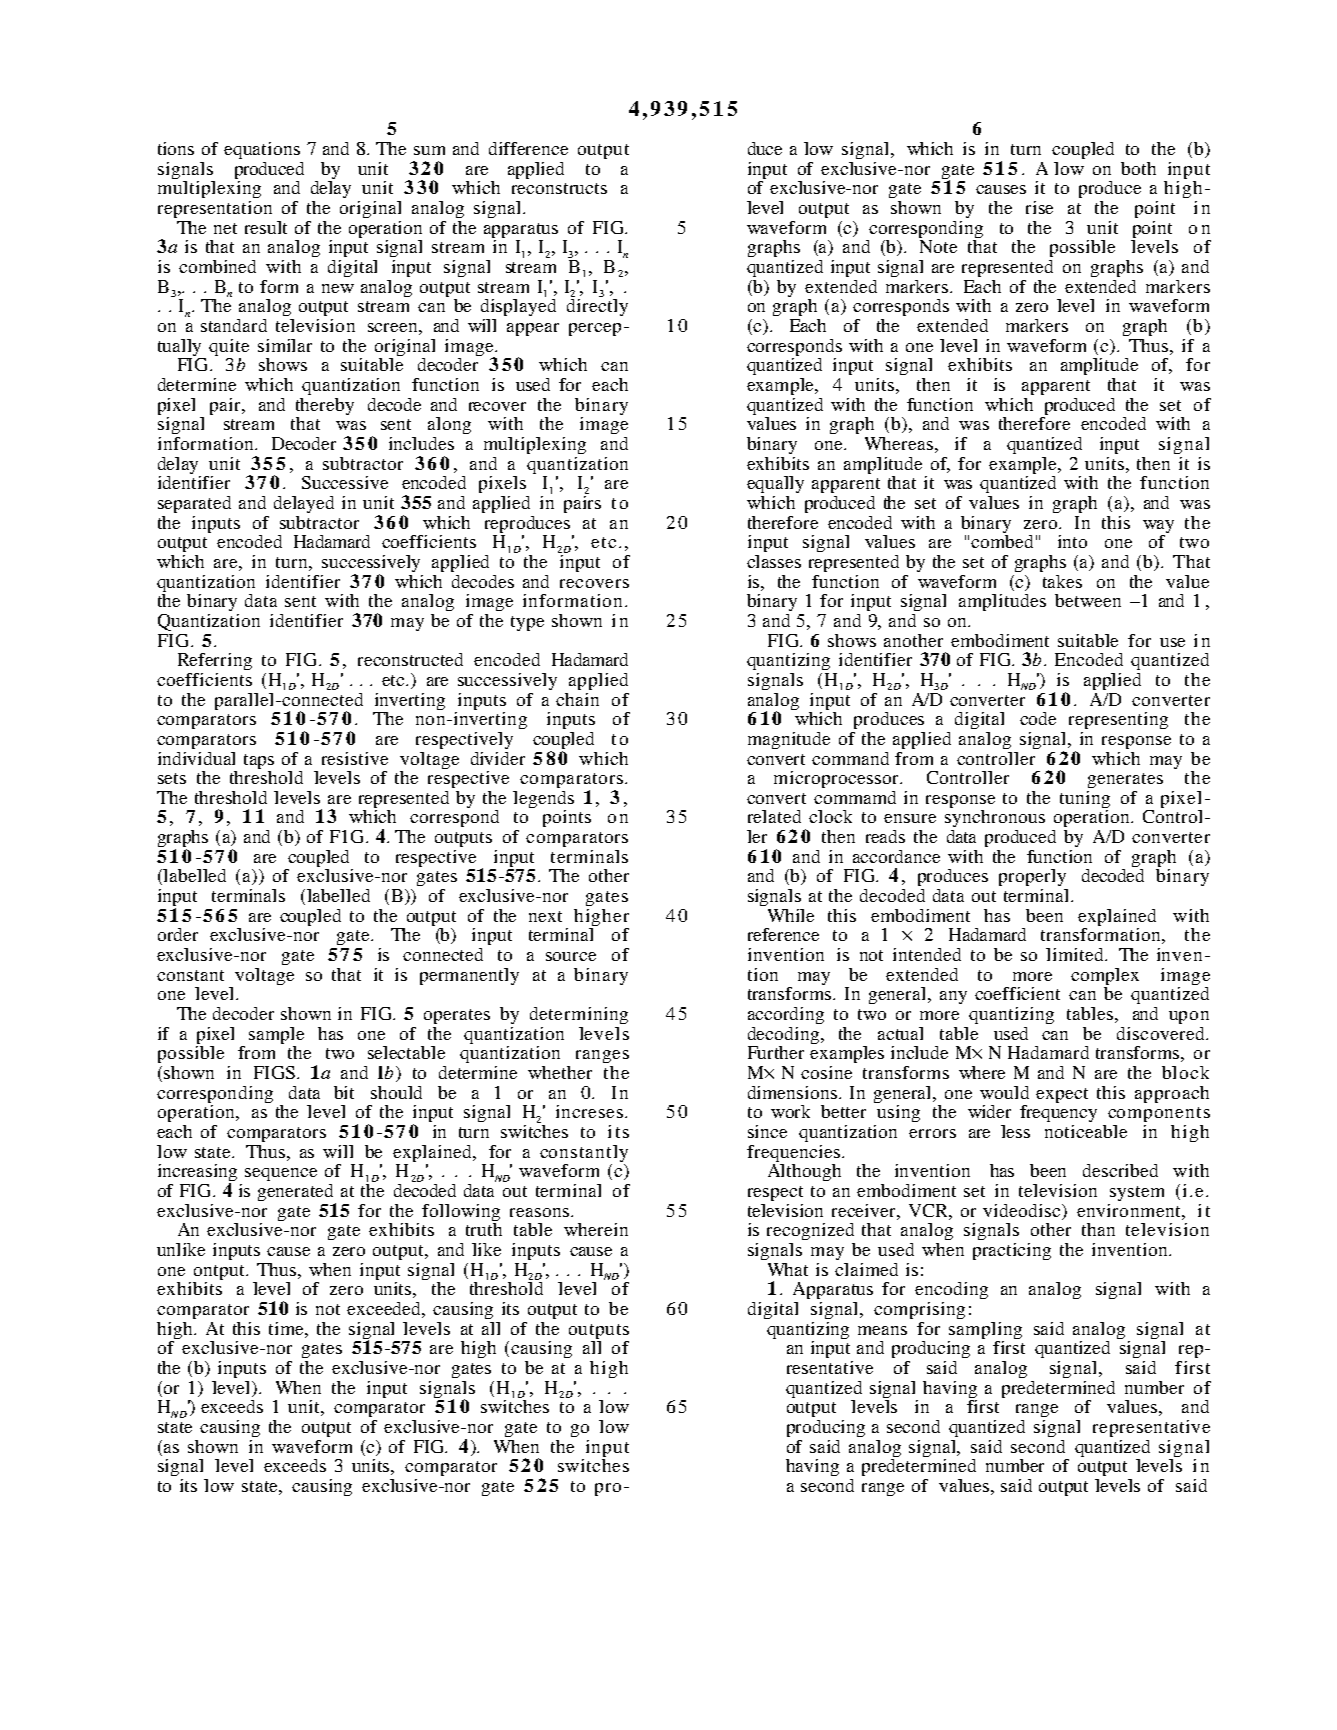  What do you see at coordinates (266, 227) in the page?
I see `result` at bounding box center [266, 227].
